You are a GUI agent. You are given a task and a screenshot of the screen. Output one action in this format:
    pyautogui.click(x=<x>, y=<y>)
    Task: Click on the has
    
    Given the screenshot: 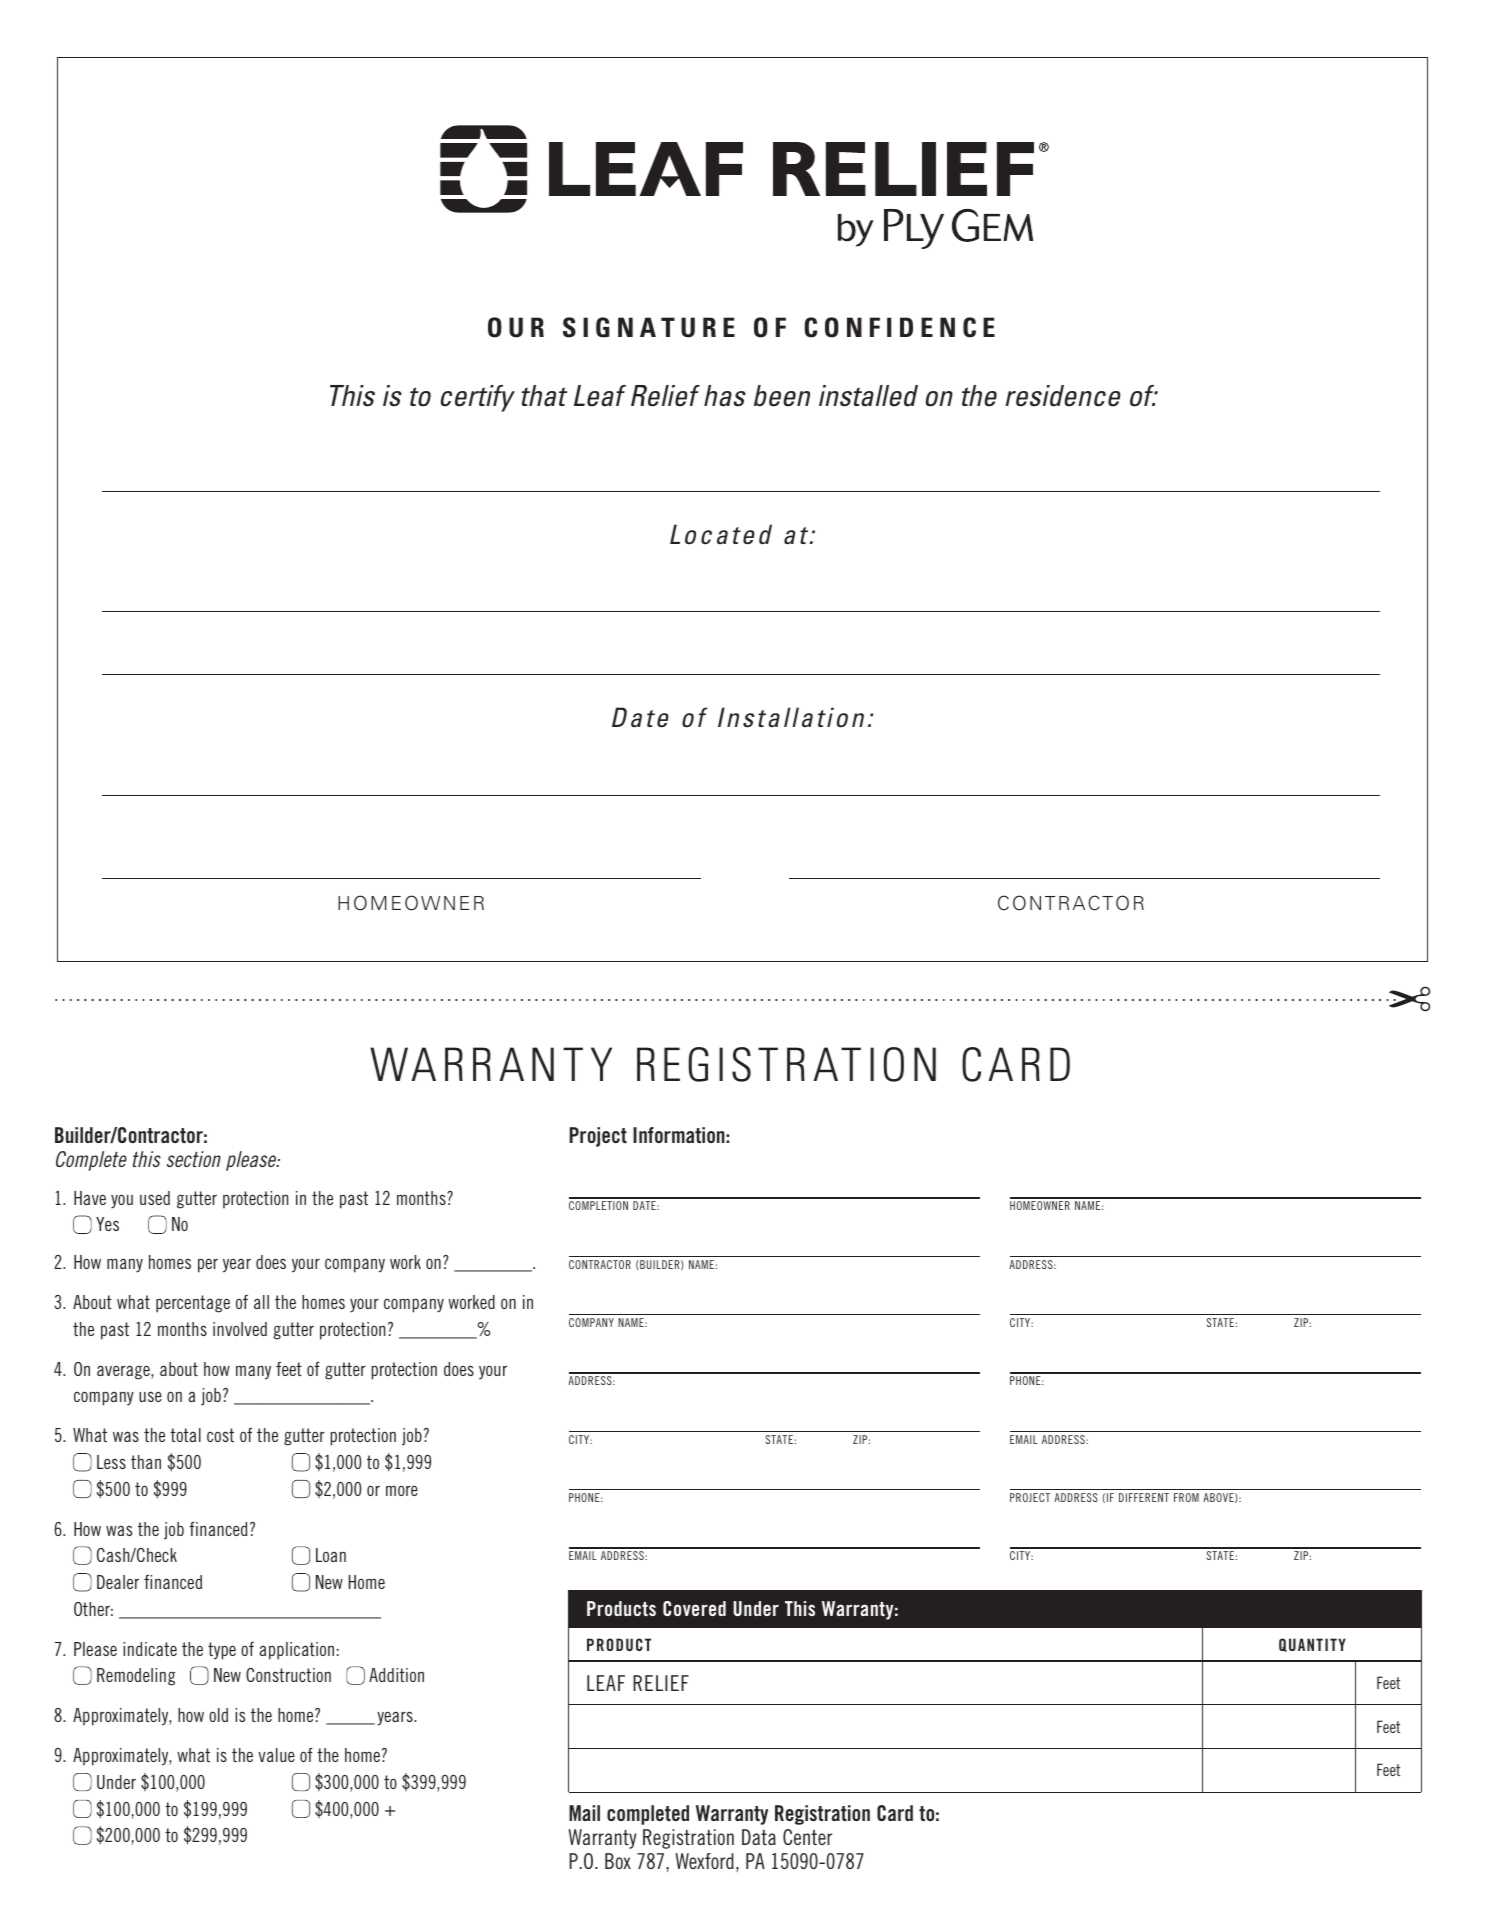 What is the action you would take?
    pyautogui.click(x=725, y=396)
